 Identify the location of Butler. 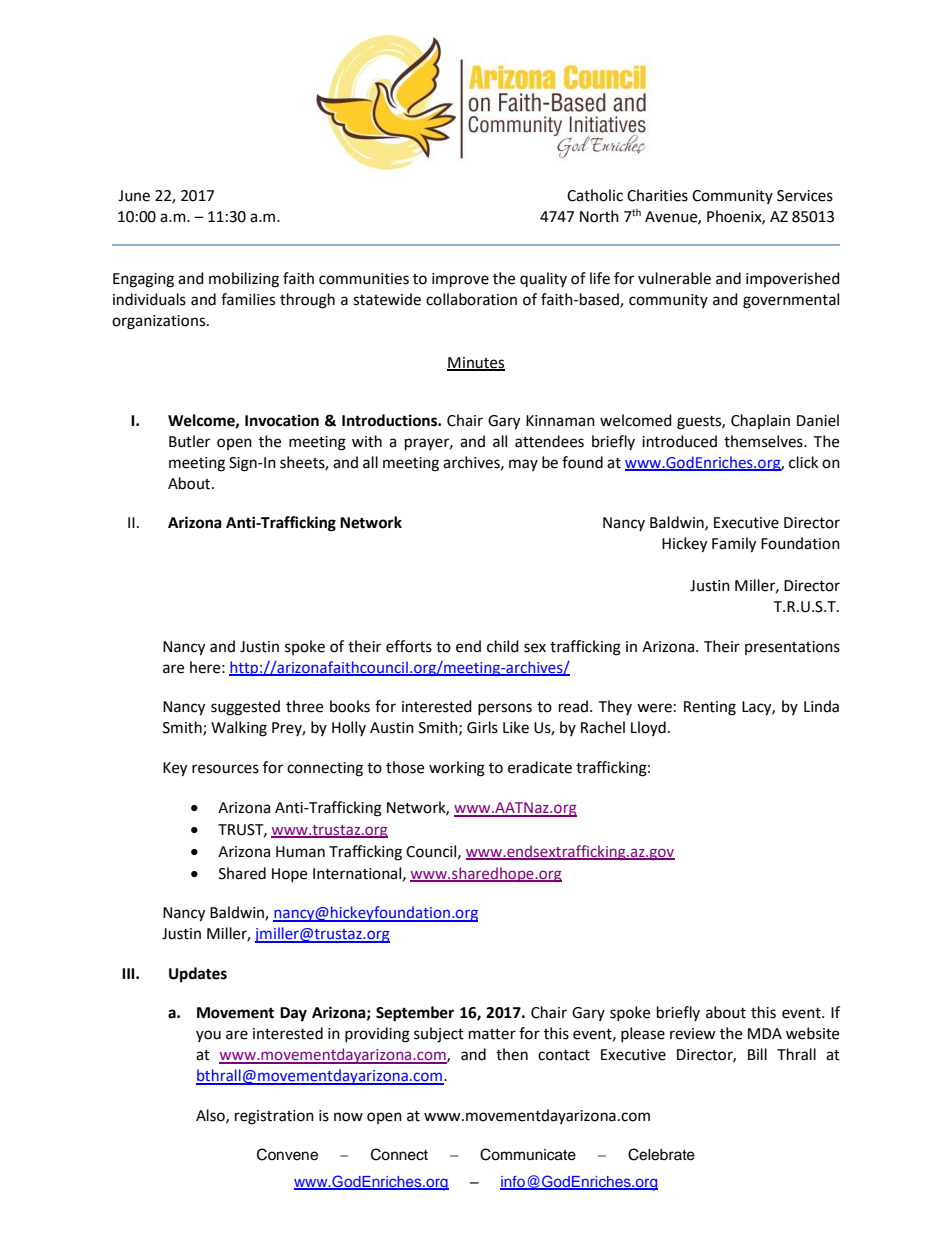
(189, 441).
